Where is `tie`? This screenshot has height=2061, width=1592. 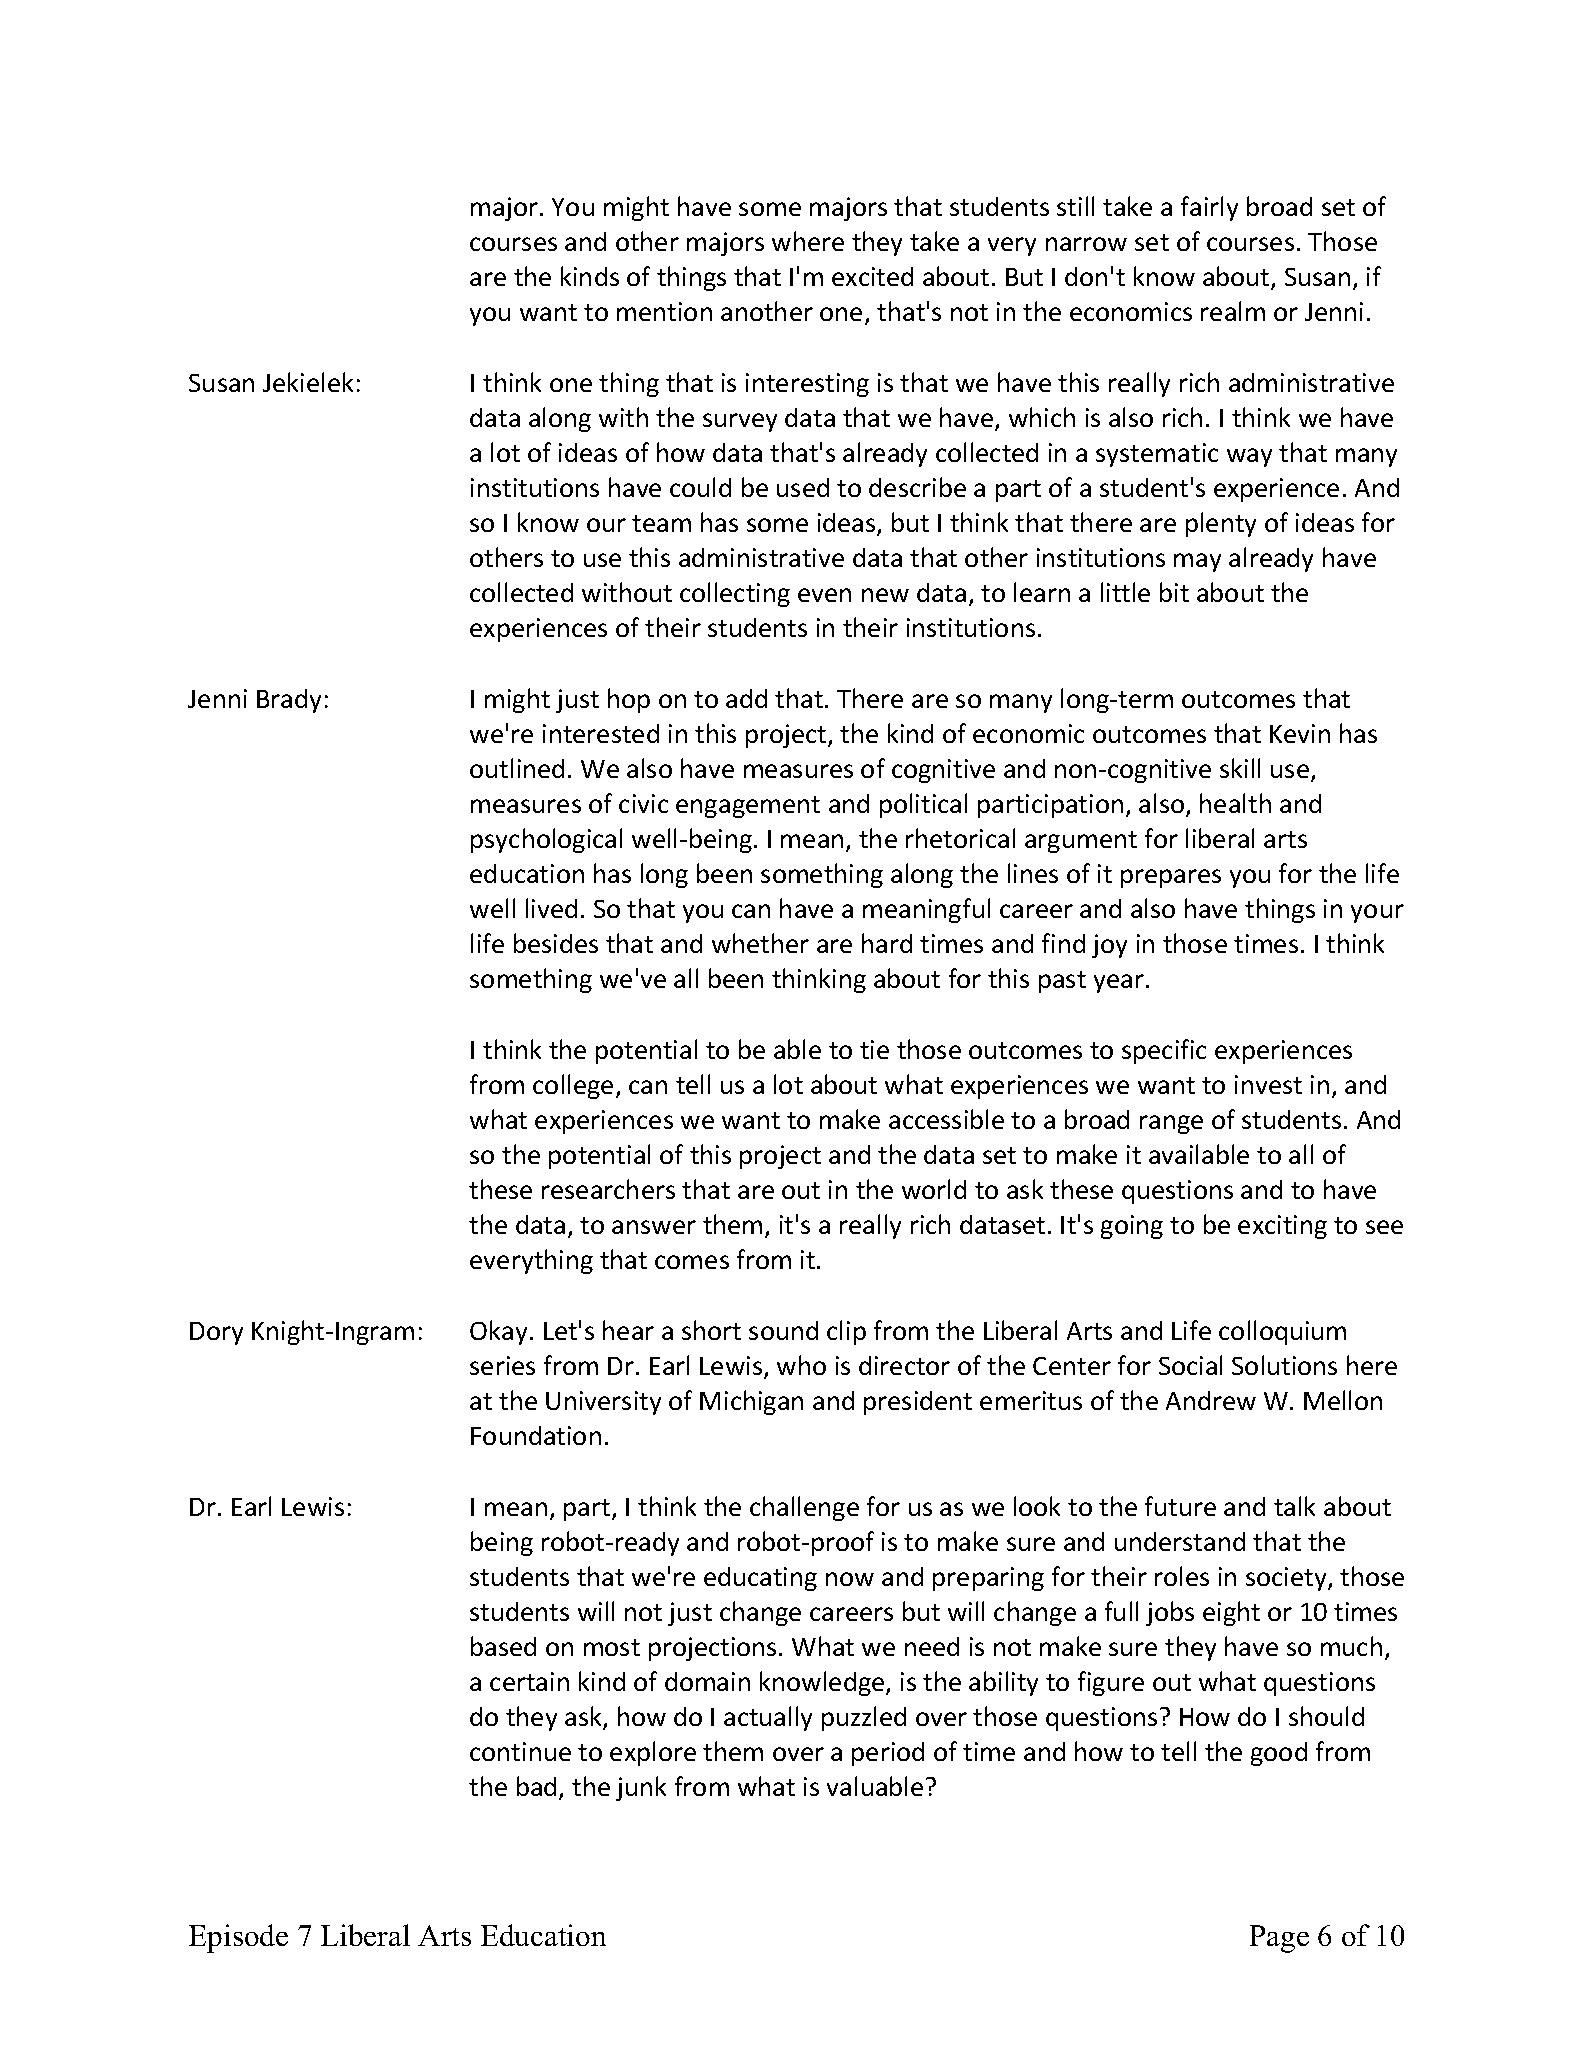 tie is located at coordinates (874, 1049).
